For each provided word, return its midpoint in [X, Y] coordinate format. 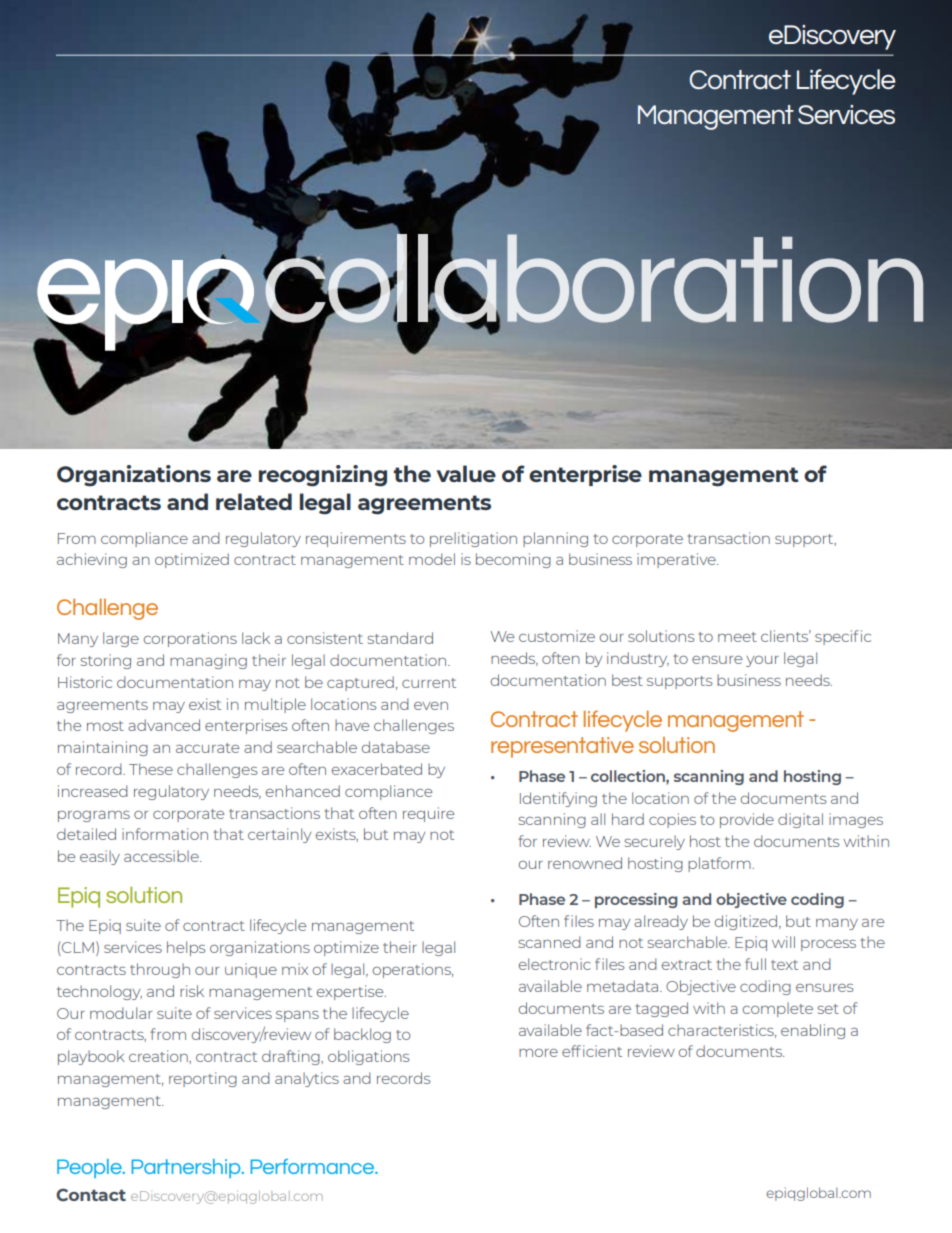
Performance [313, 1166]
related [254, 501]
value [466, 473]
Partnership [187, 1168]
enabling [813, 1031]
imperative [677, 560]
